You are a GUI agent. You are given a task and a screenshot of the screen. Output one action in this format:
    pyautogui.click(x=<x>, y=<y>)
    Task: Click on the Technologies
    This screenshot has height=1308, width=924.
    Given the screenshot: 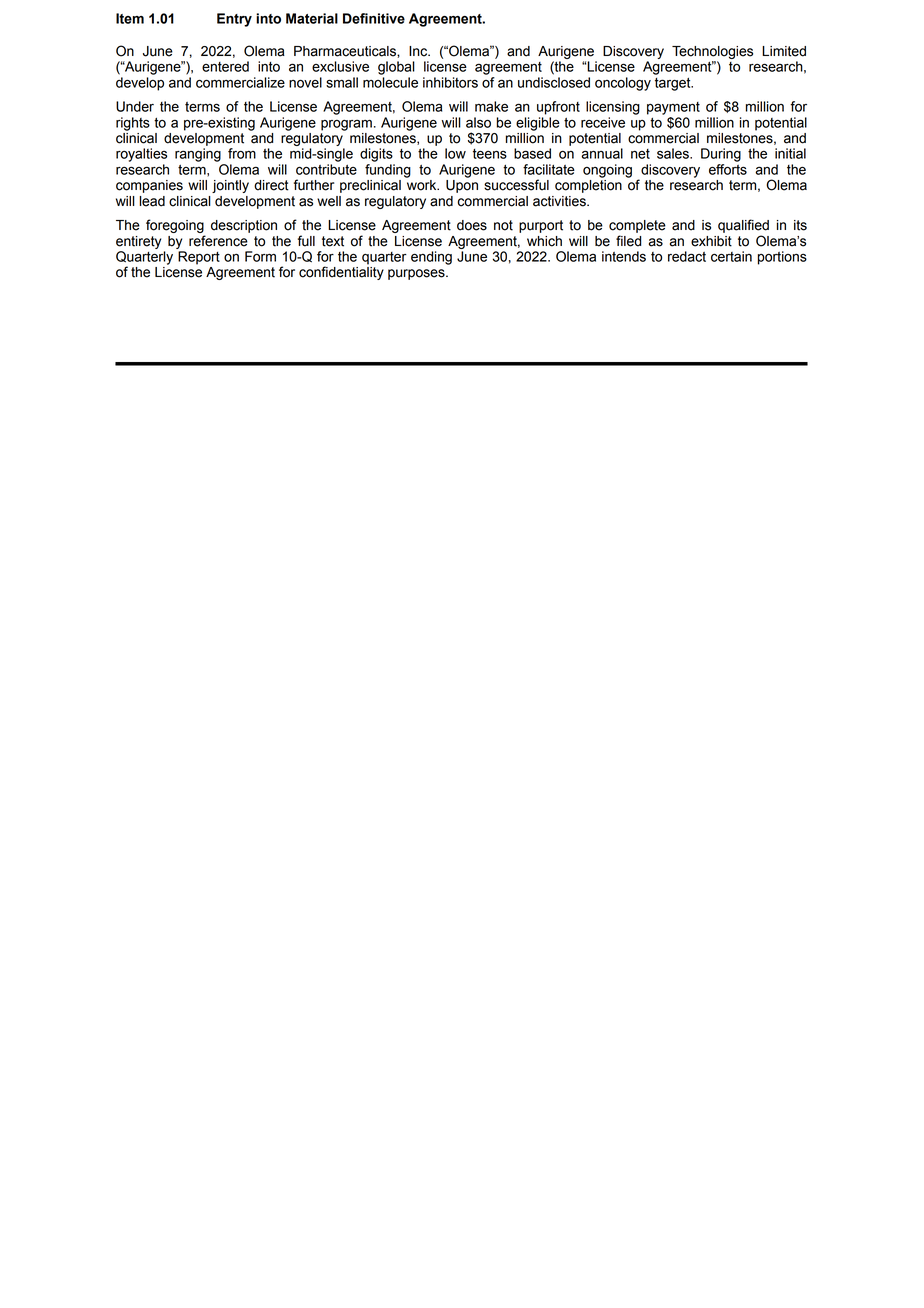 What is the action you would take?
    pyautogui.click(x=712, y=52)
